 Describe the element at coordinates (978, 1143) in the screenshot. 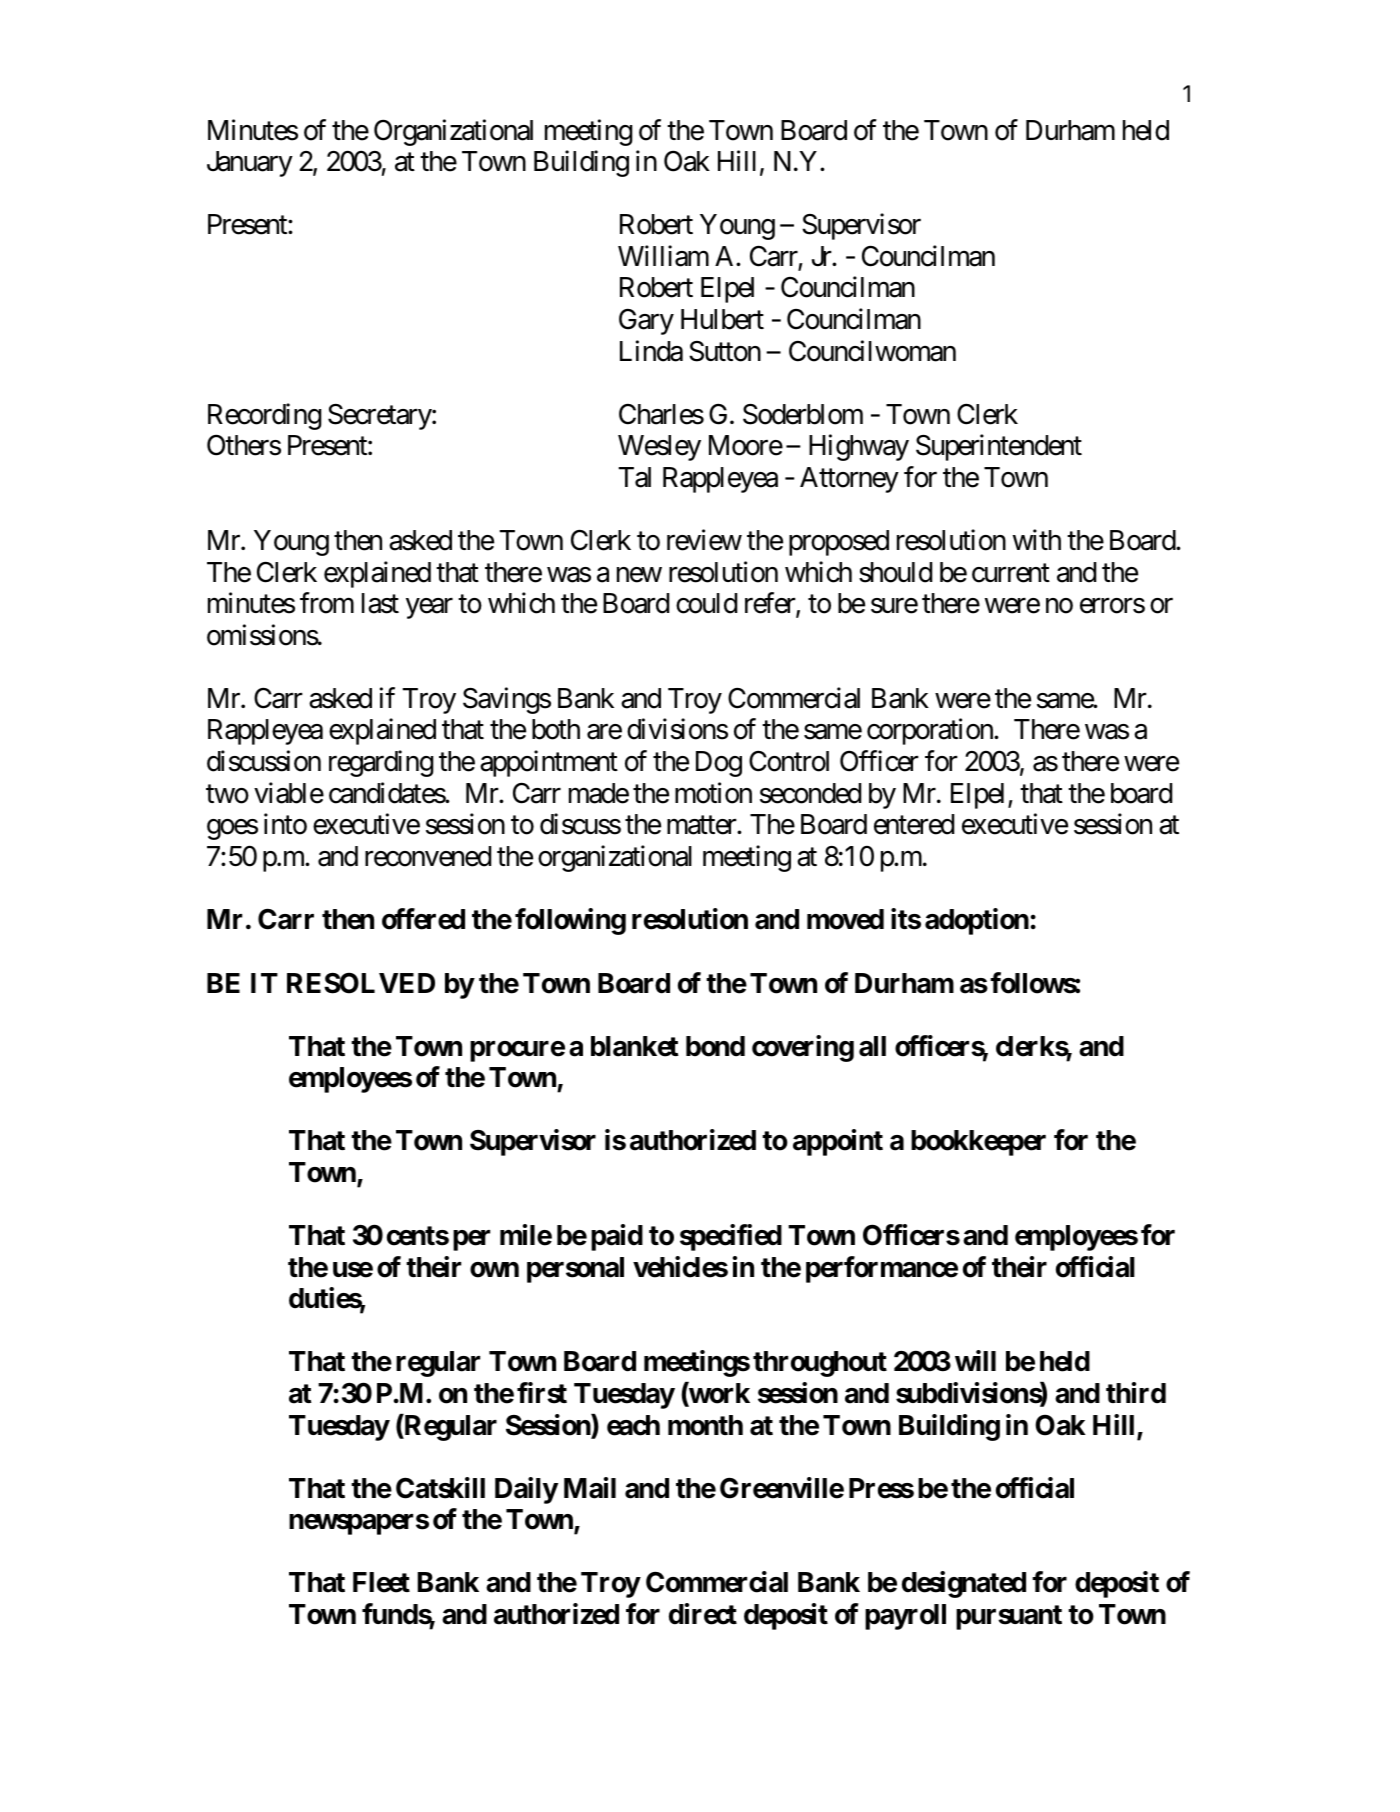

I see `bookkeeper` at that location.
